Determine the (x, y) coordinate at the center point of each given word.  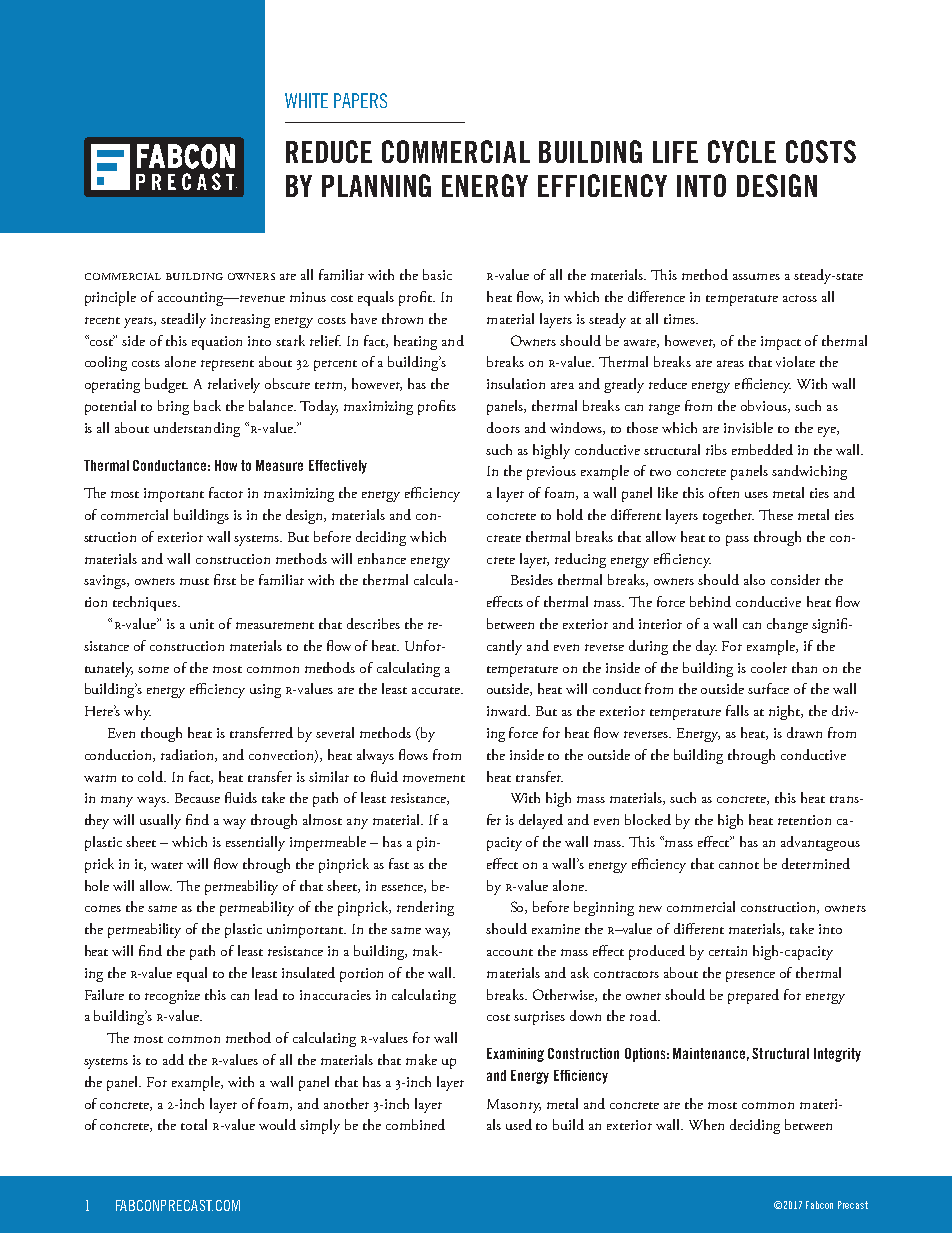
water (167, 865)
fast (399, 863)
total (194, 1124)
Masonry (514, 1106)
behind (710, 601)
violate (795, 361)
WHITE (306, 100)
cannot (739, 865)
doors (503, 427)
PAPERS (360, 100)
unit (202, 624)
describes (373, 623)
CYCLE (742, 151)
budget (166, 385)
